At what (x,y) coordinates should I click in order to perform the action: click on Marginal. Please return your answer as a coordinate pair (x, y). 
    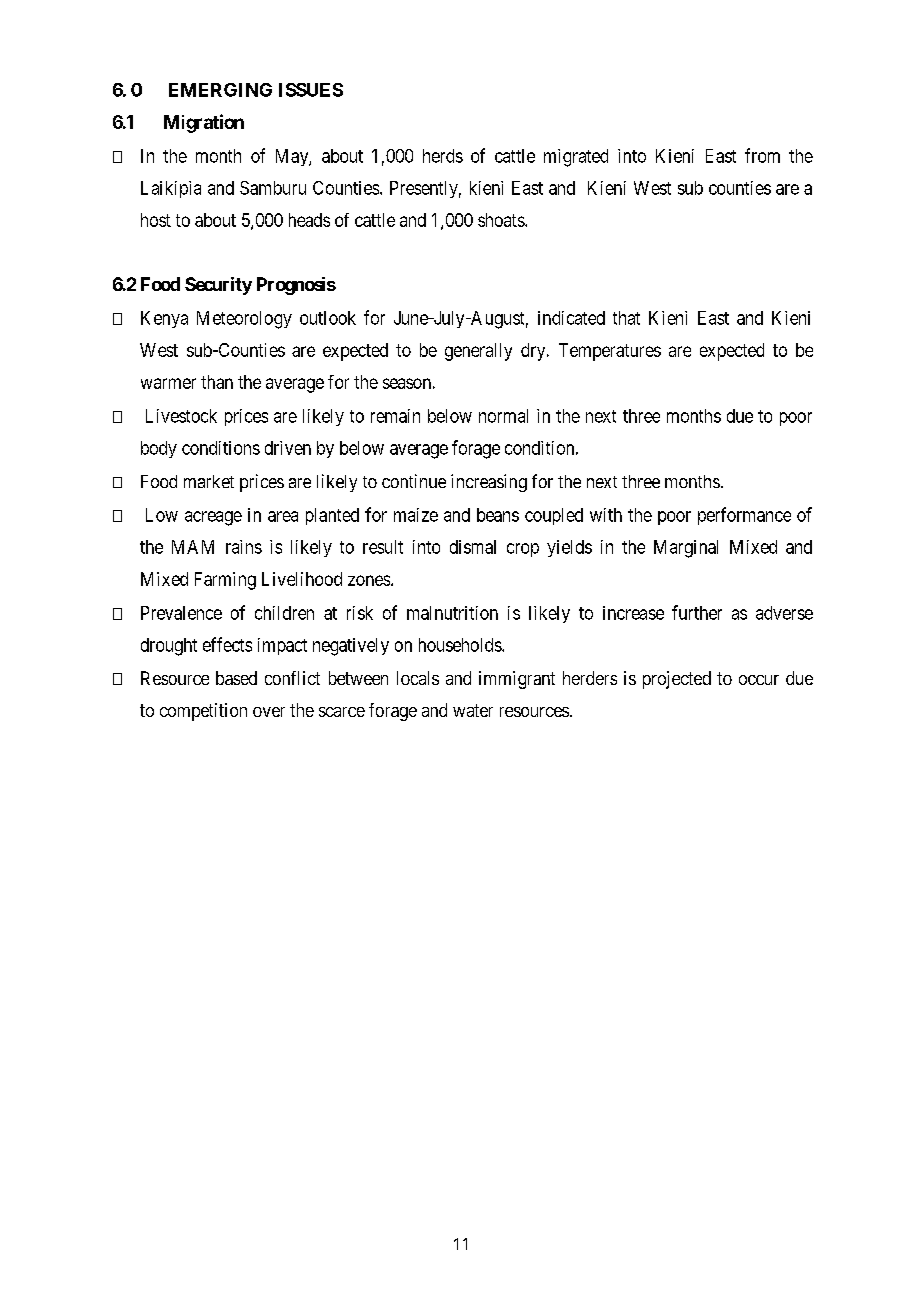
    Looking at the image, I should click on (686, 549).
